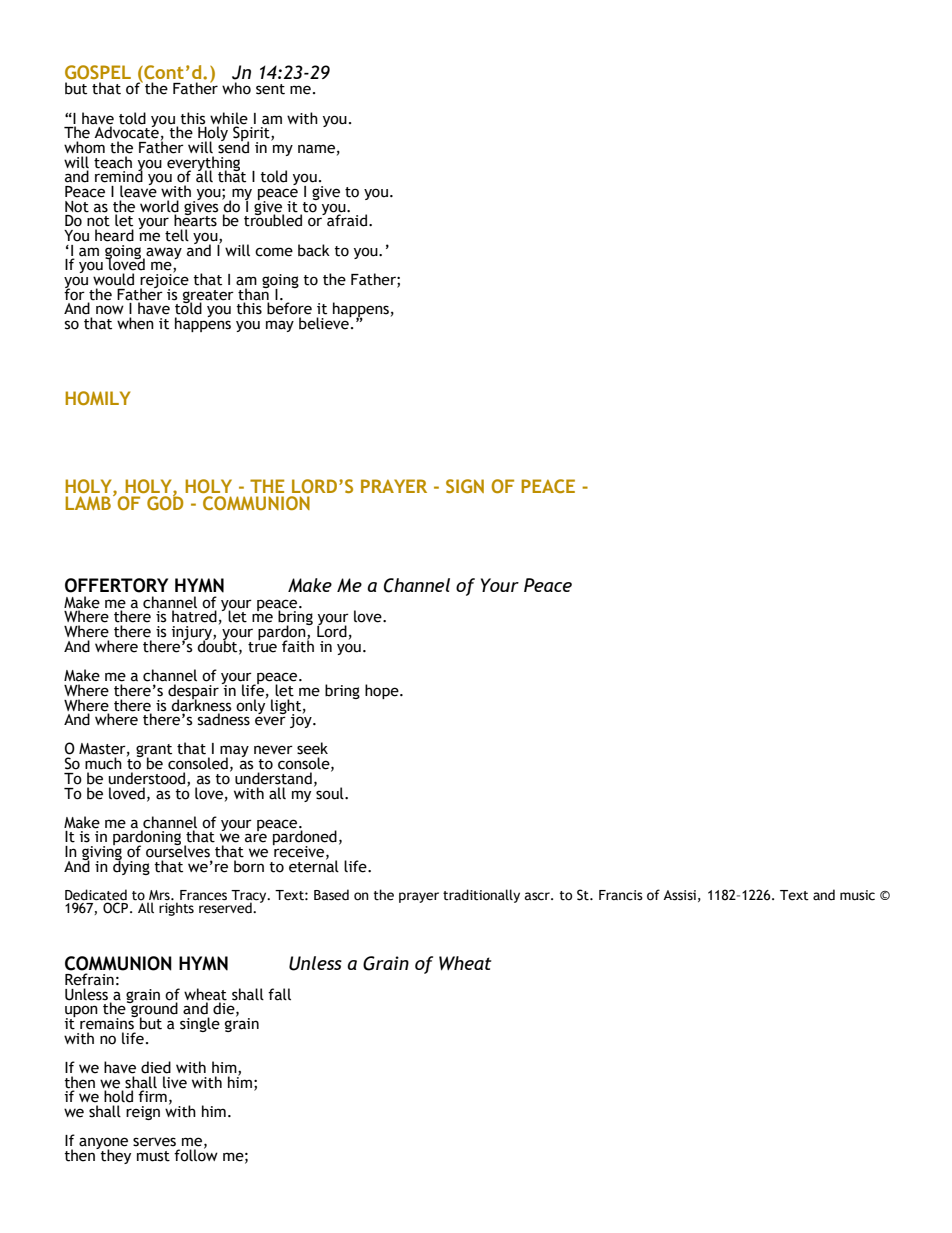 The height and width of the document is (1233, 952). I want to click on when, so click(135, 323).
